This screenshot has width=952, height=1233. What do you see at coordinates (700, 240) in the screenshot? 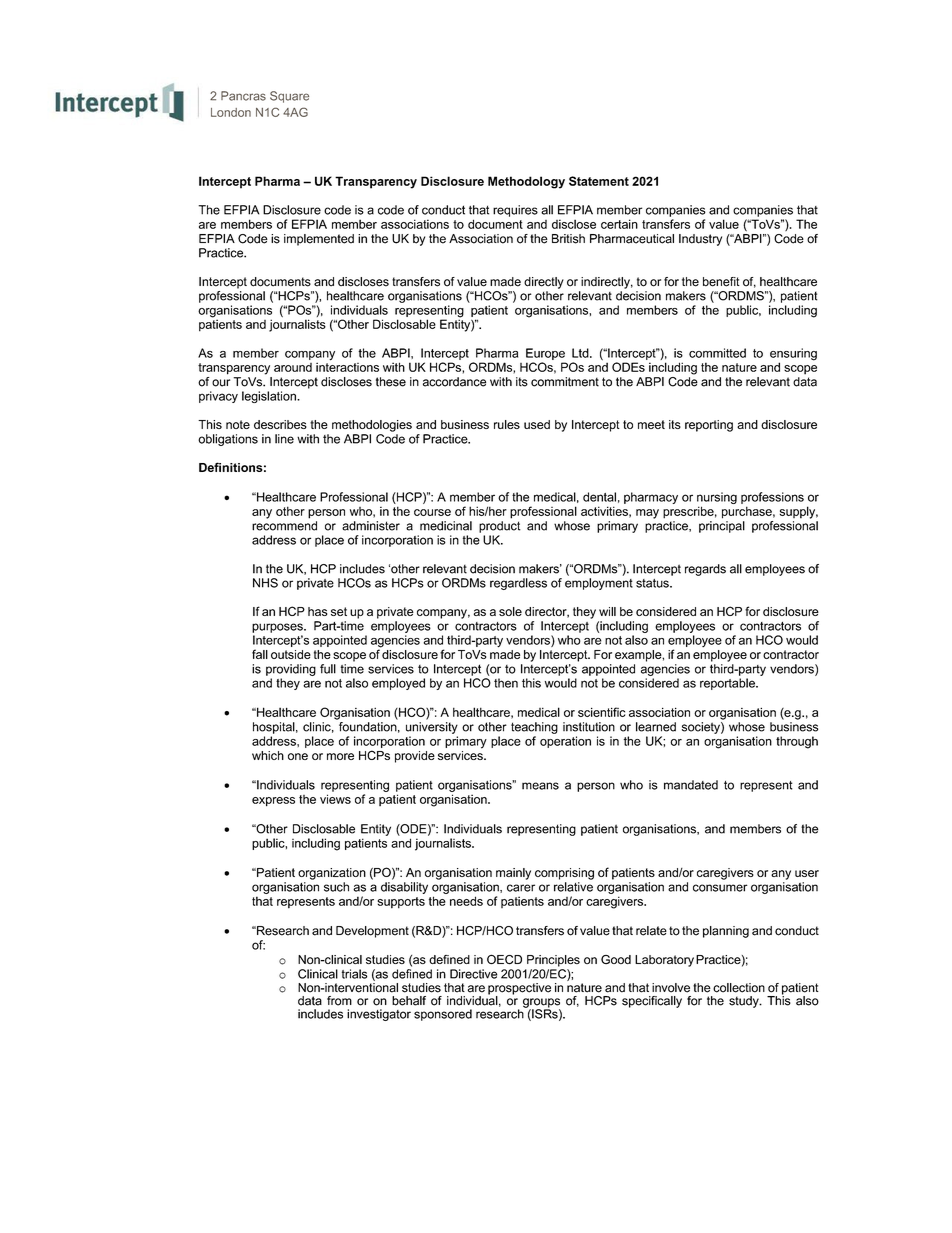
I see `Industry` at bounding box center [700, 240].
